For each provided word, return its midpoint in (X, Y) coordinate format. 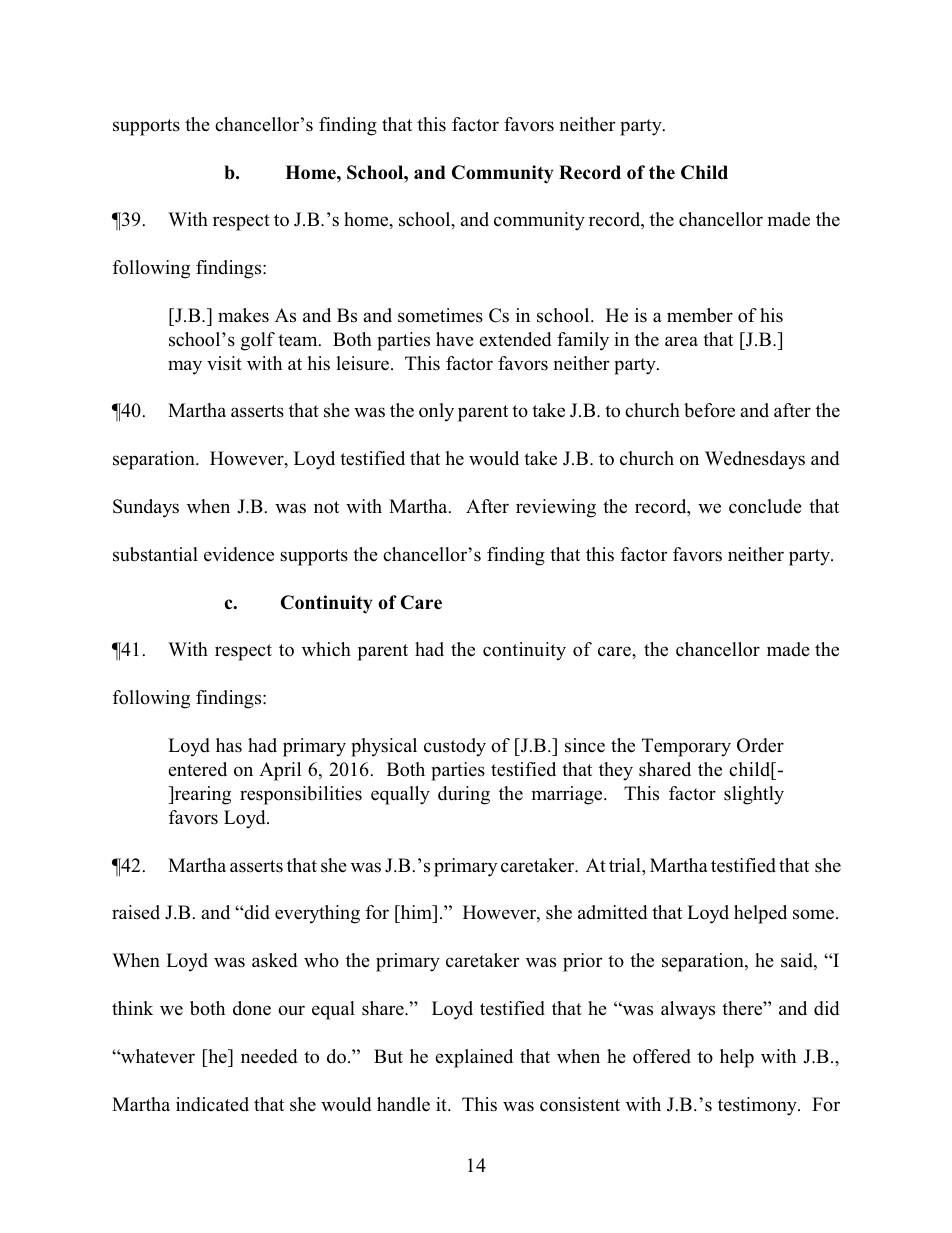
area (681, 341)
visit (224, 363)
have (455, 339)
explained (474, 1058)
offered (662, 1056)
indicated (212, 1104)
